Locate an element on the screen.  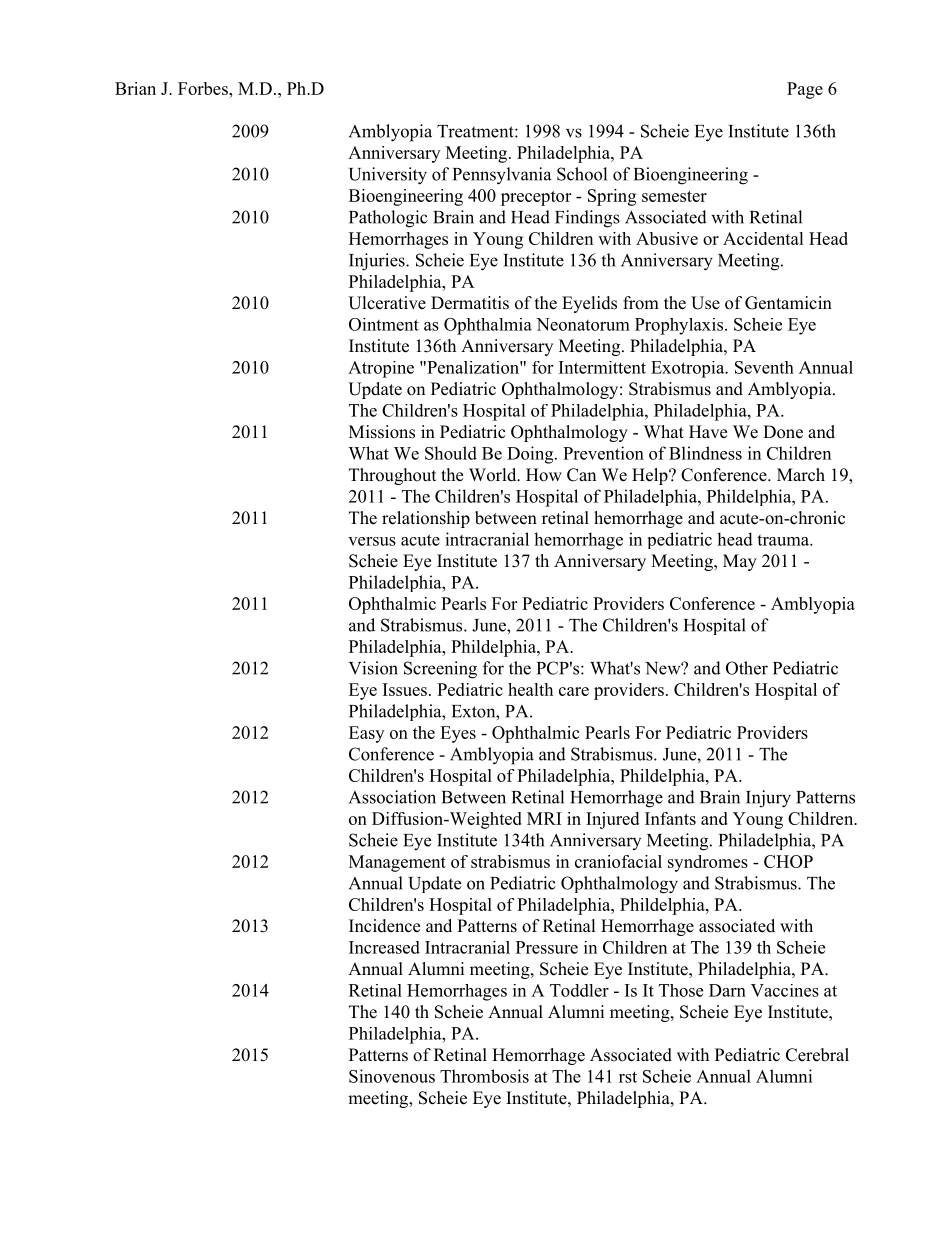
versus is located at coordinates (372, 541).
